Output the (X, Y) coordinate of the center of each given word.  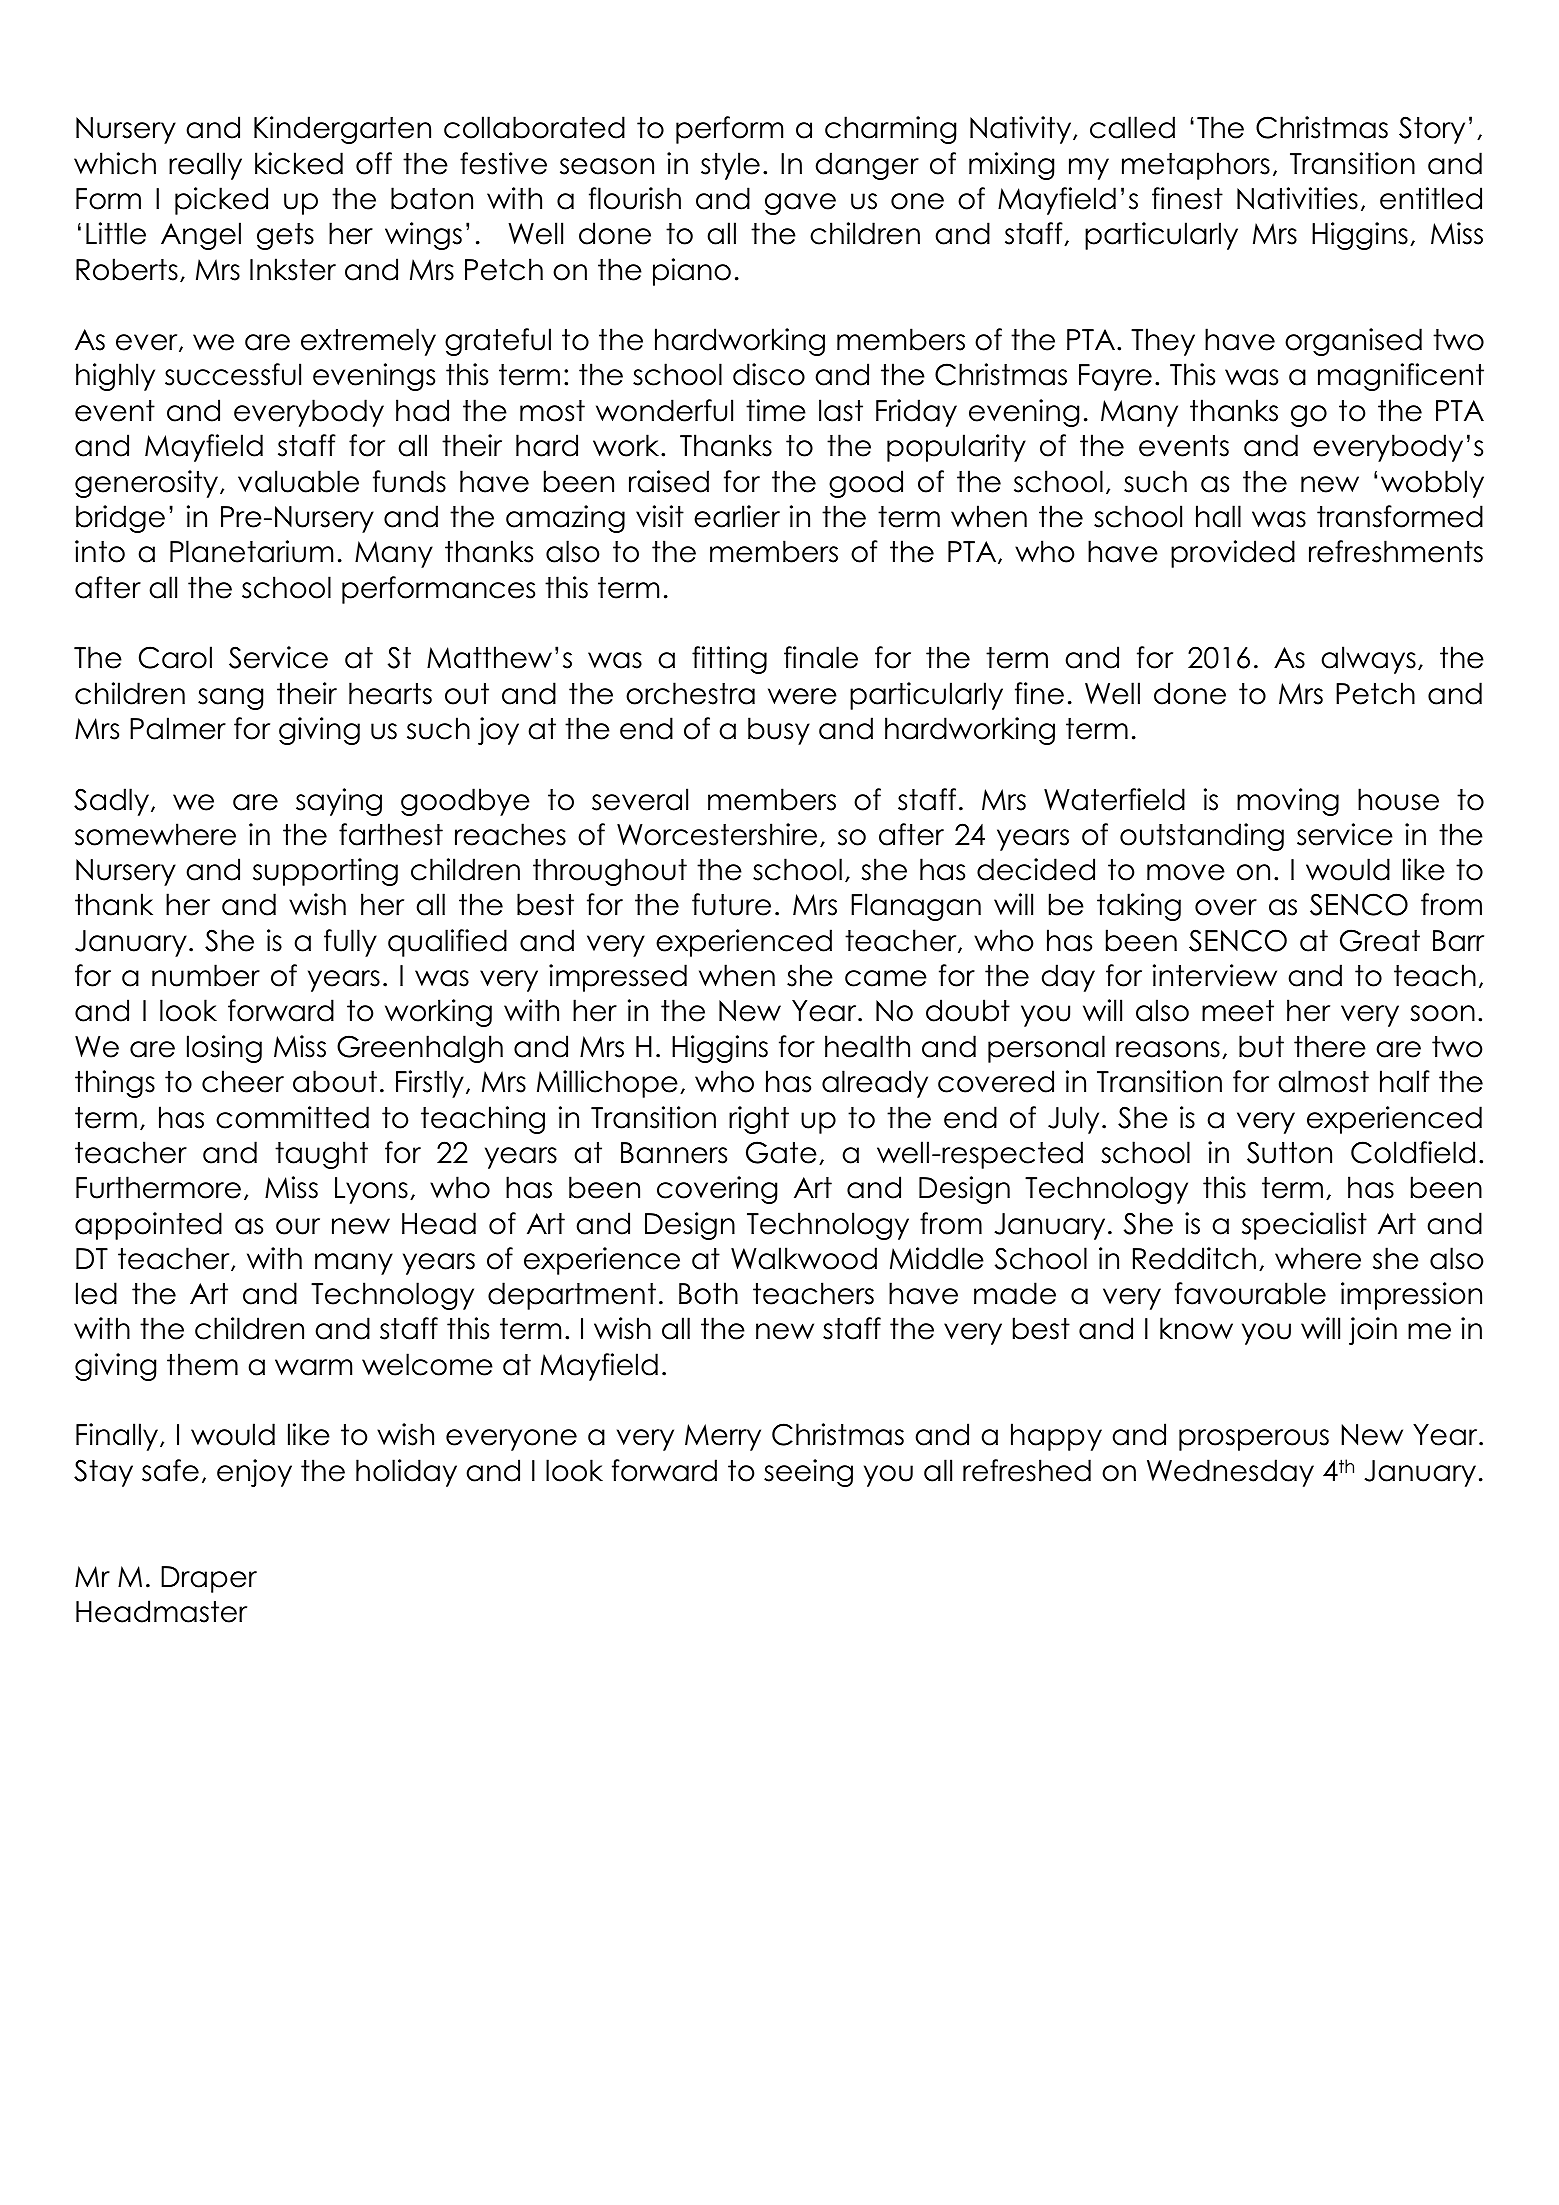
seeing (808, 1473)
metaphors (1196, 166)
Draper (209, 1579)
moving (1288, 802)
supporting (325, 872)
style (730, 166)
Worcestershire (717, 834)
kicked (299, 163)
